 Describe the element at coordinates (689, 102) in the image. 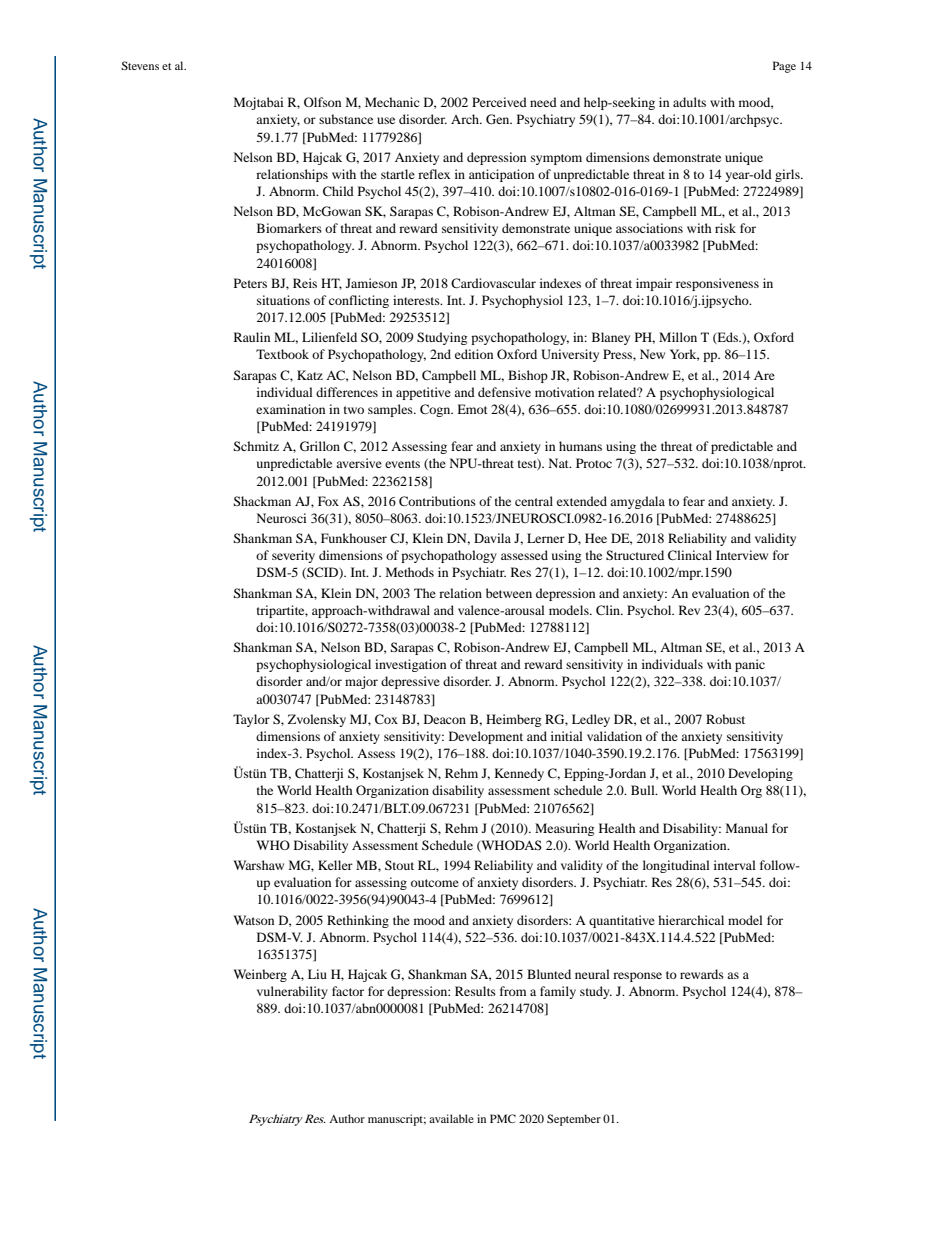

I see `adults` at that location.
